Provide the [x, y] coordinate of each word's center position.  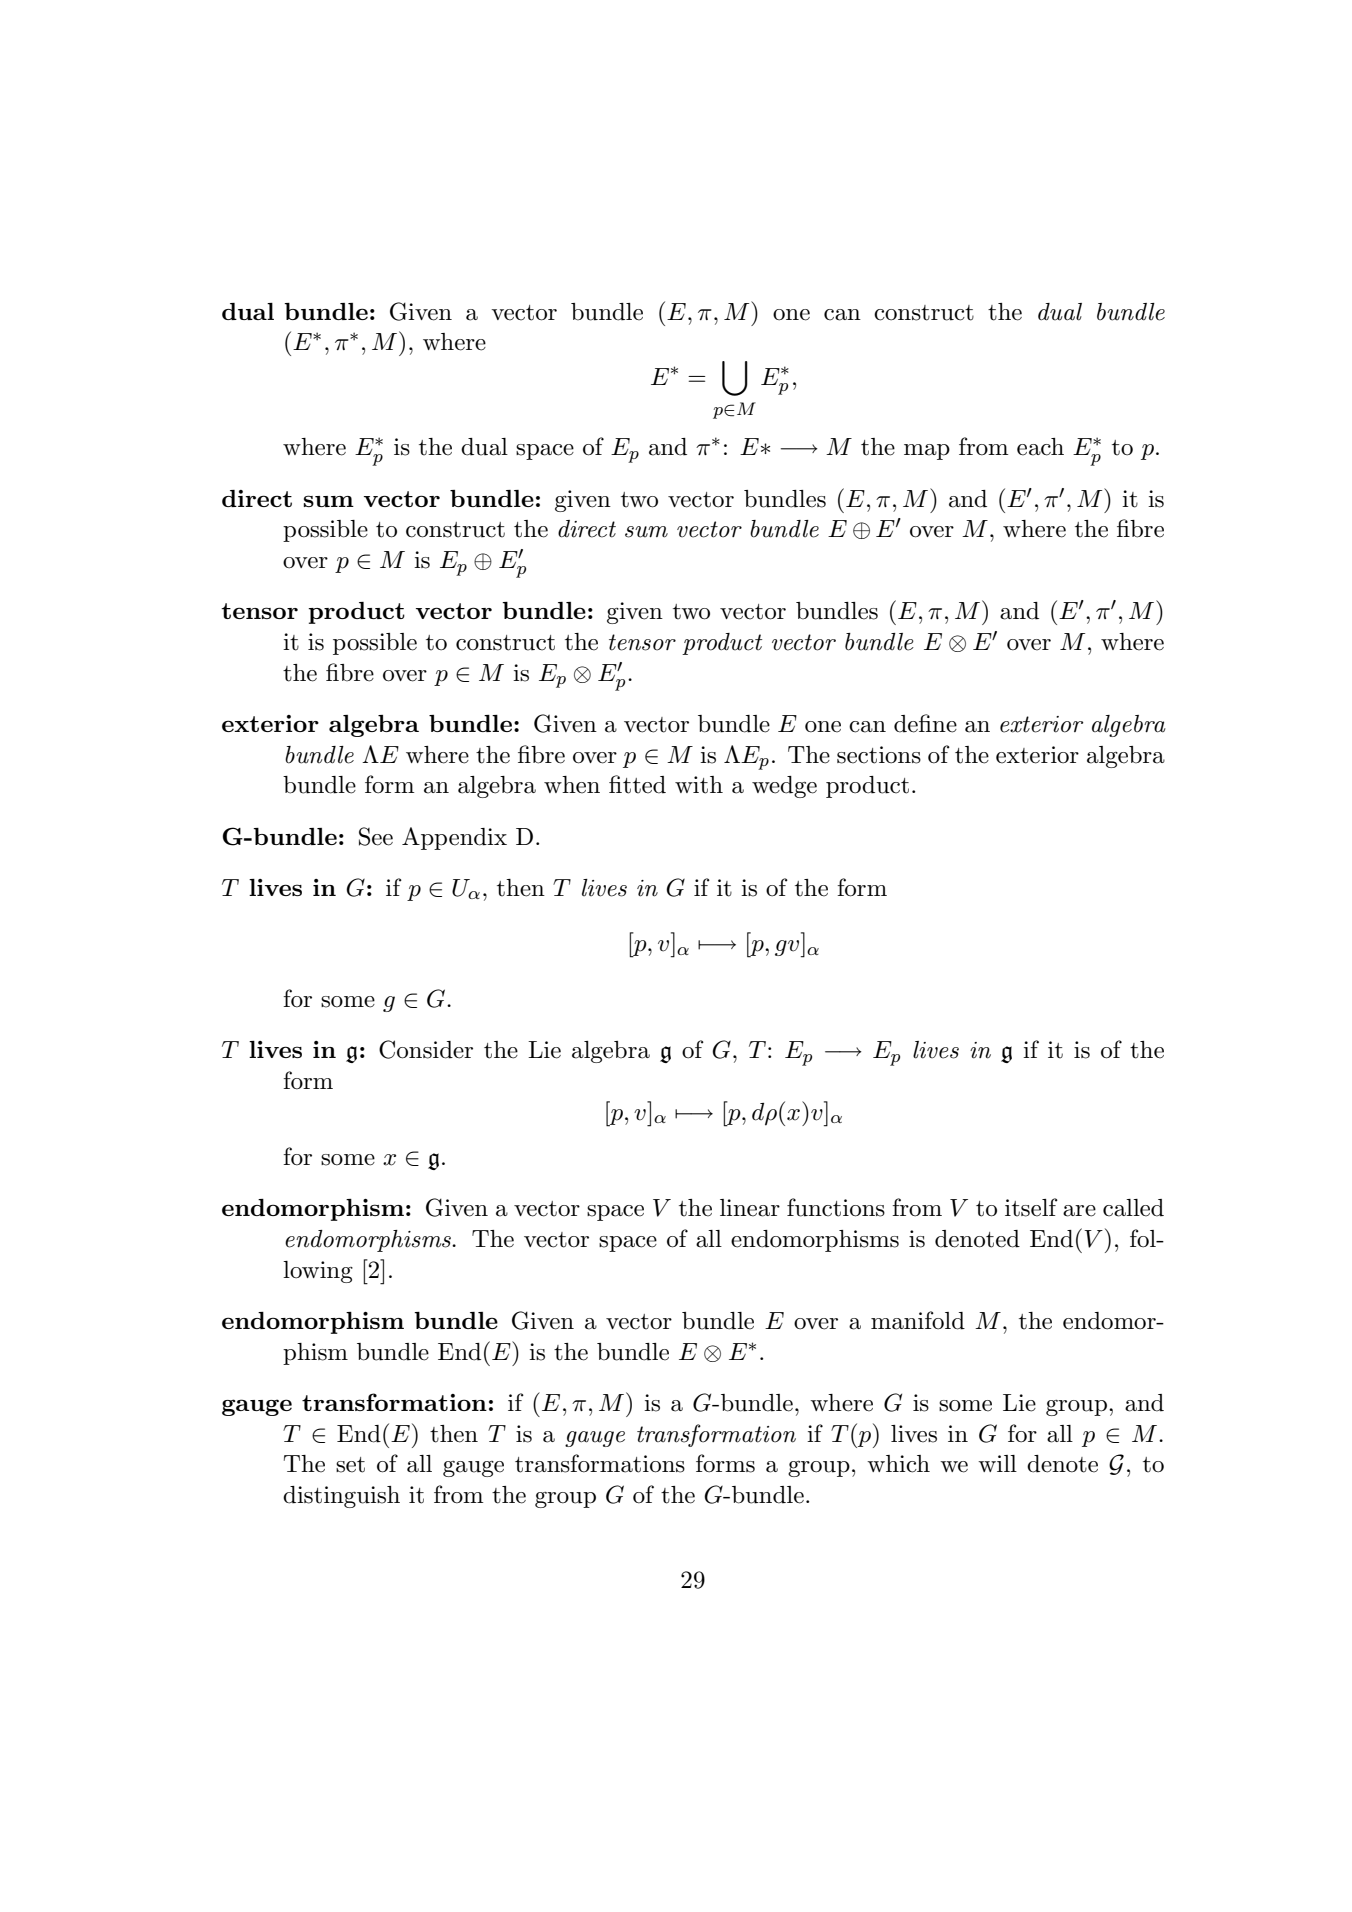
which [898, 1464]
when [572, 785]
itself [1031, 1207]
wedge [784, 787]
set [350, 1465]
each [1040, 447]
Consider [426, 1049]
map [927, 452]
